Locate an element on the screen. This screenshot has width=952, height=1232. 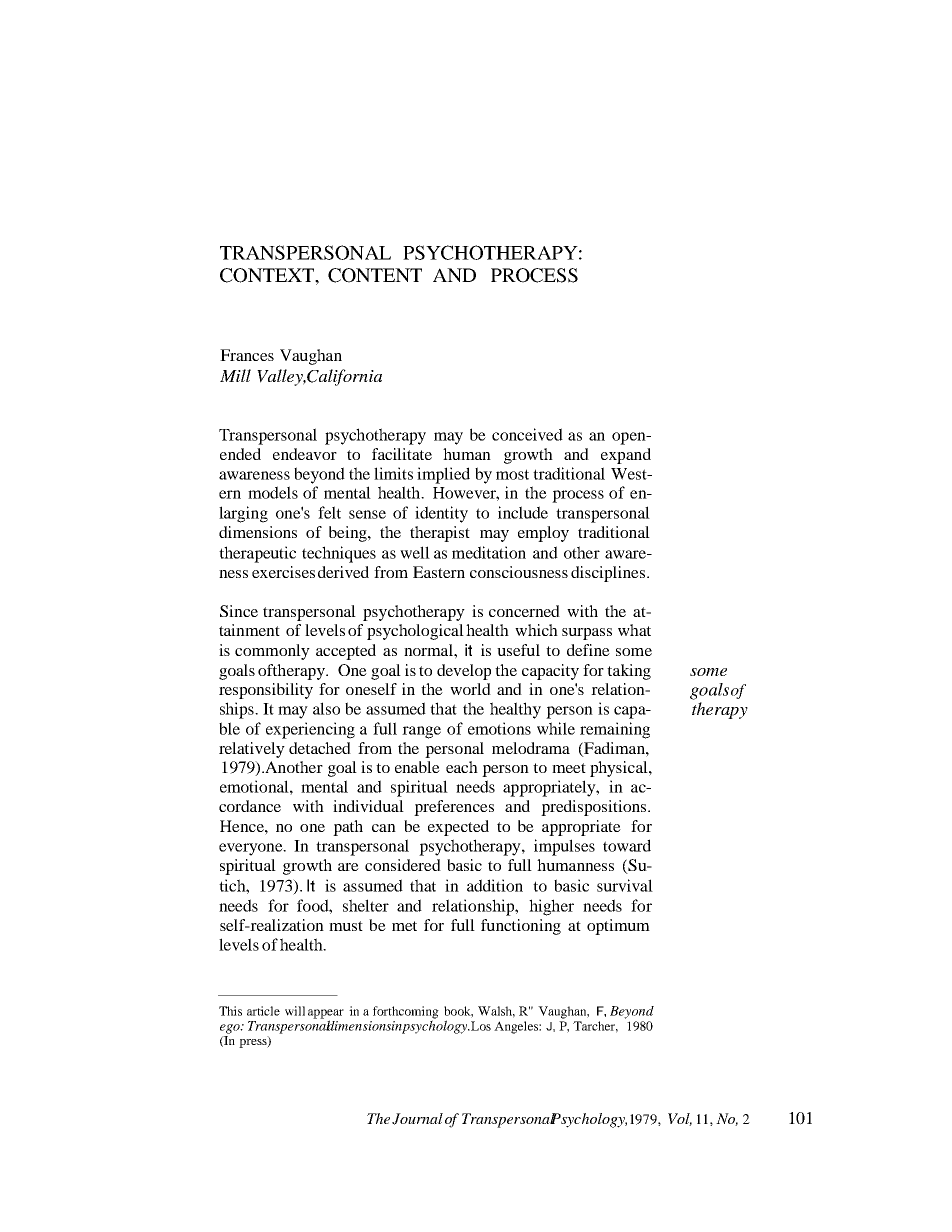
define is located at coordinates (588, 650).
